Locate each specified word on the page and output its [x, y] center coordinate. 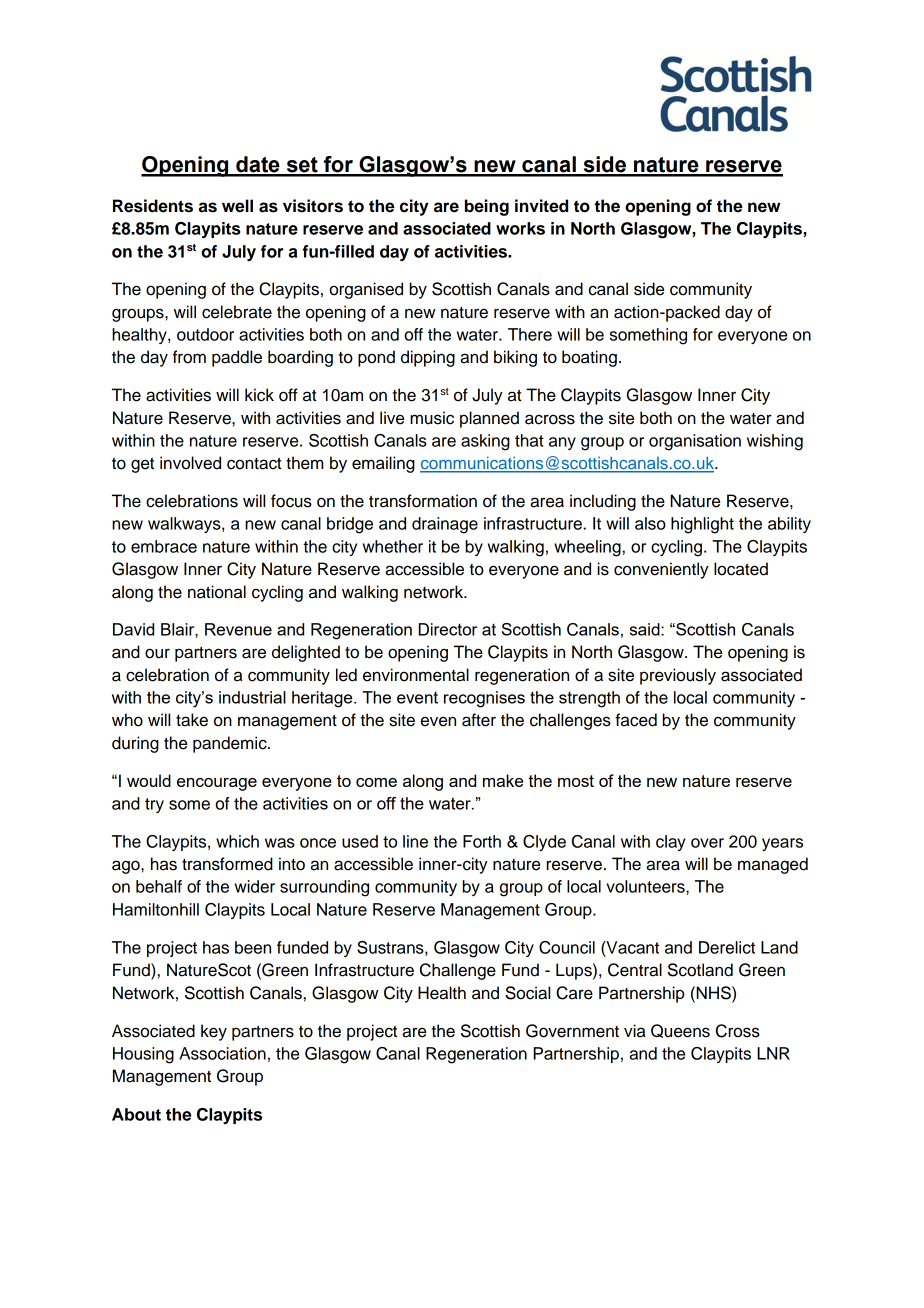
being [487, 207]
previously [678, 676]
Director [447, 629]
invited [541, 206]
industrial [252, 697]
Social [527, 993]
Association [222, 1053]
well [237, 206]
